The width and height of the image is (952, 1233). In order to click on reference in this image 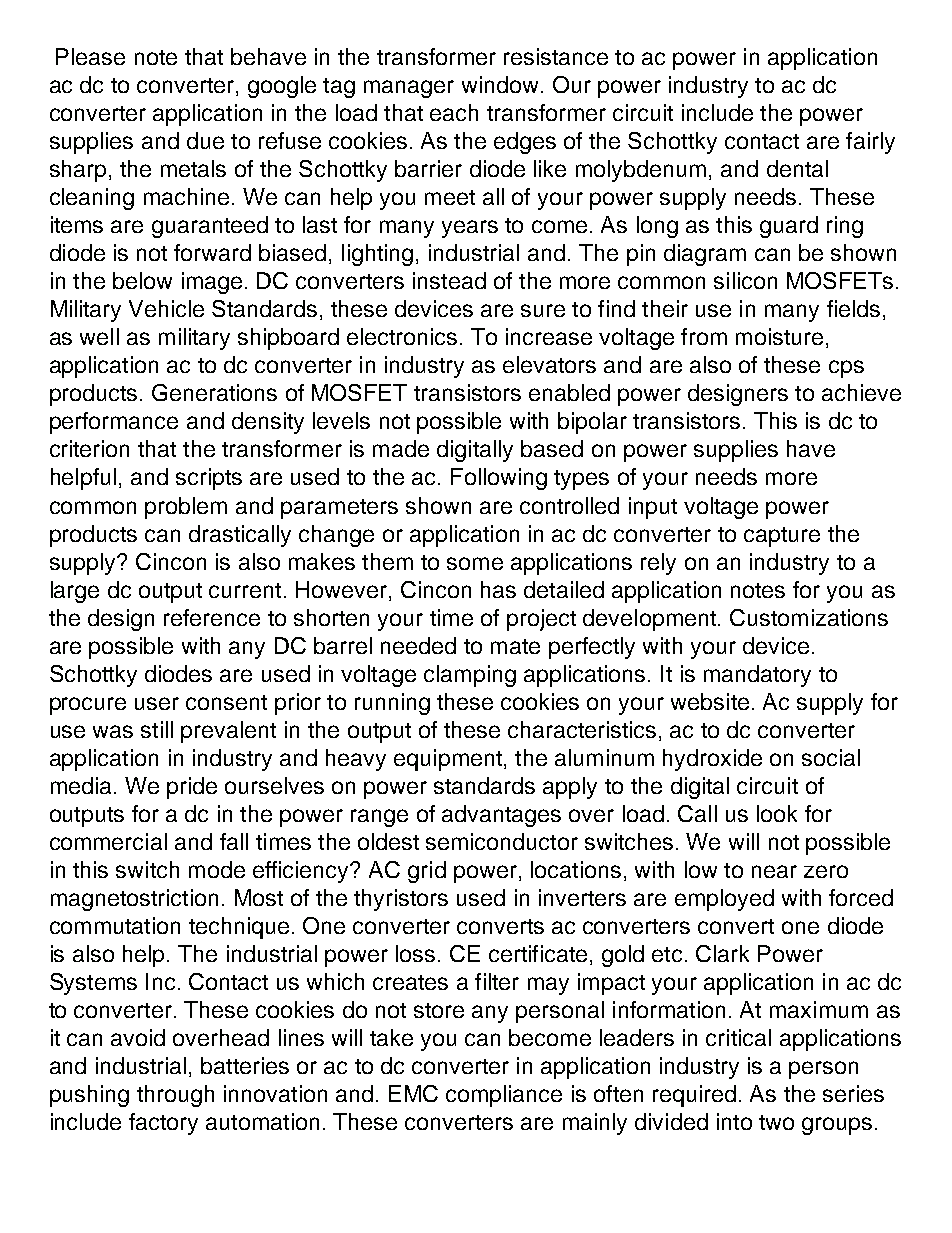, I will do `click(212, 617)`.
